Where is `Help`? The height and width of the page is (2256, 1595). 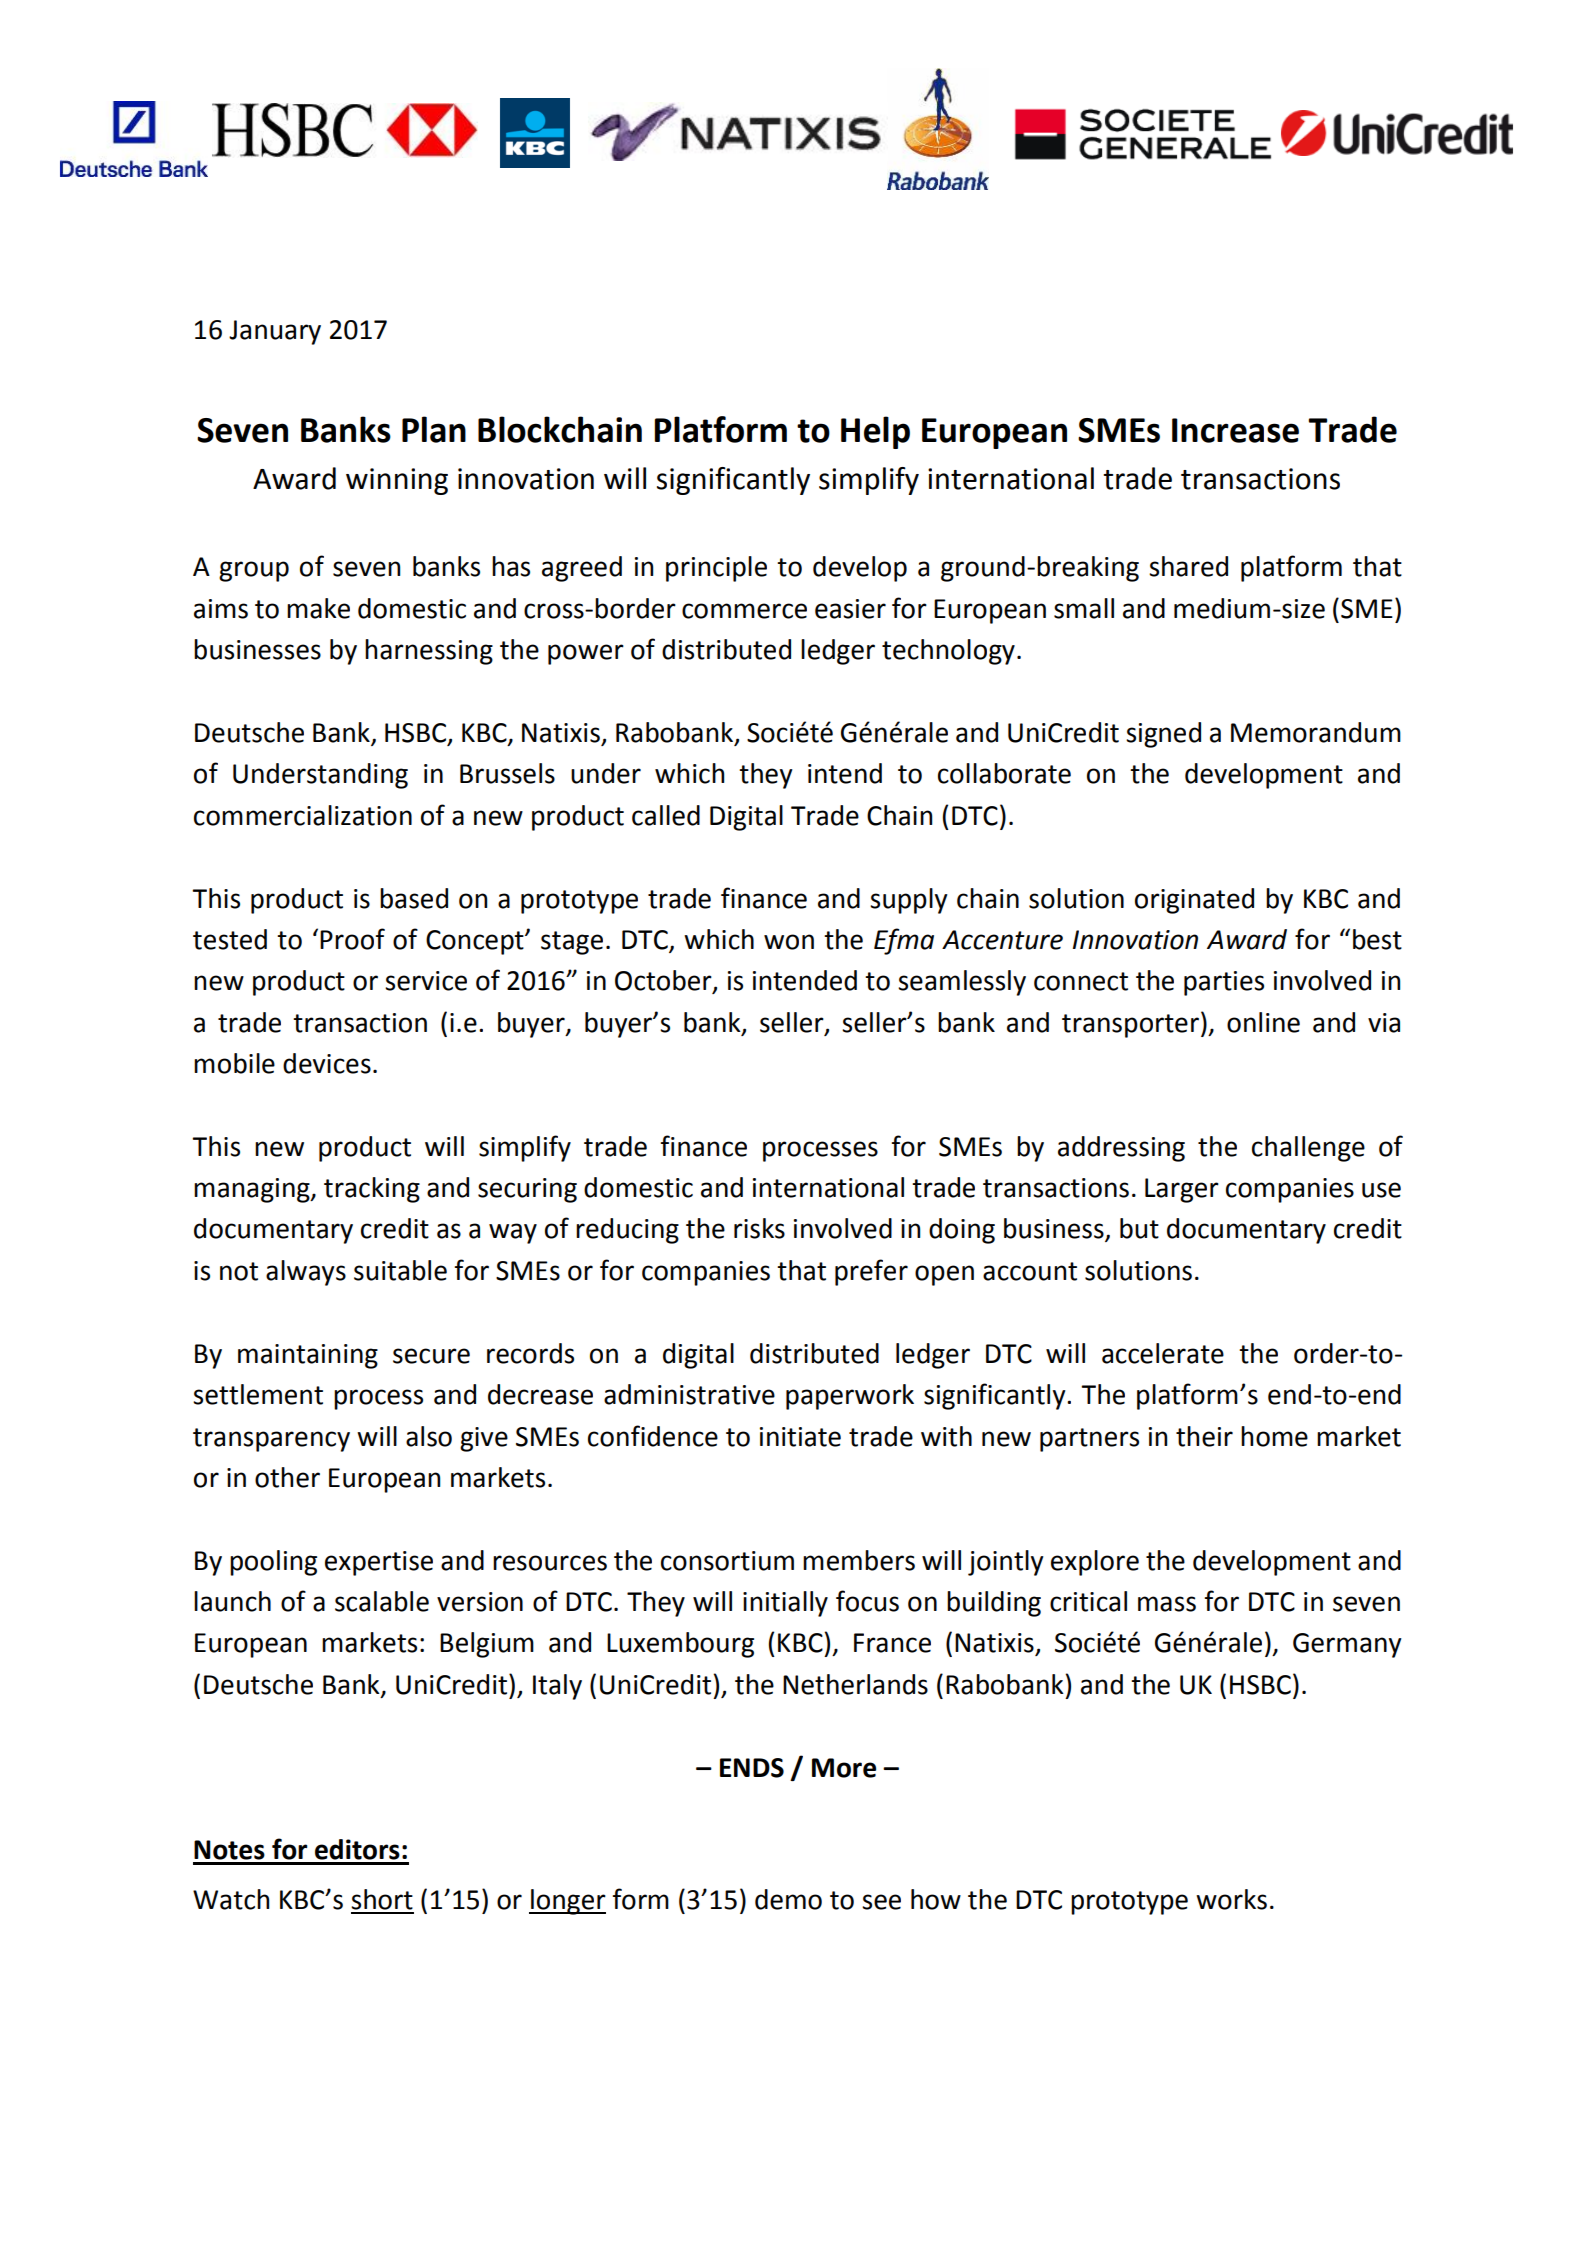
Help is located at coordinates (875, 432).
